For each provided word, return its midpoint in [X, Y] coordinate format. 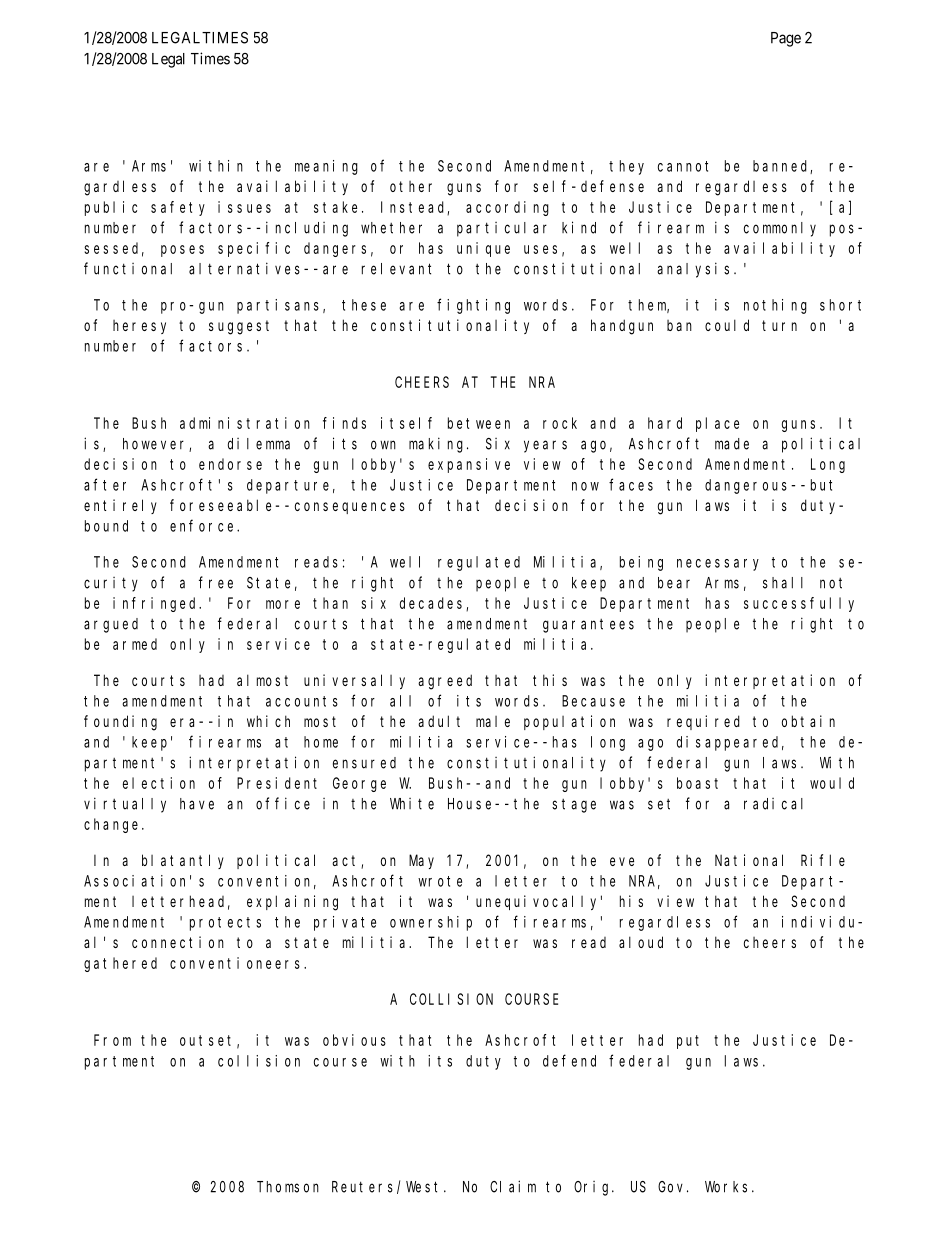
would [832, 783]
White [412, 804]
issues [244, 207]
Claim [513, 1186]
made [732, 444]
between [479, 423]
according [507, 208]
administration [245, 423]
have [197, 804]
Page [786, 39]
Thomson [288, 1187]
